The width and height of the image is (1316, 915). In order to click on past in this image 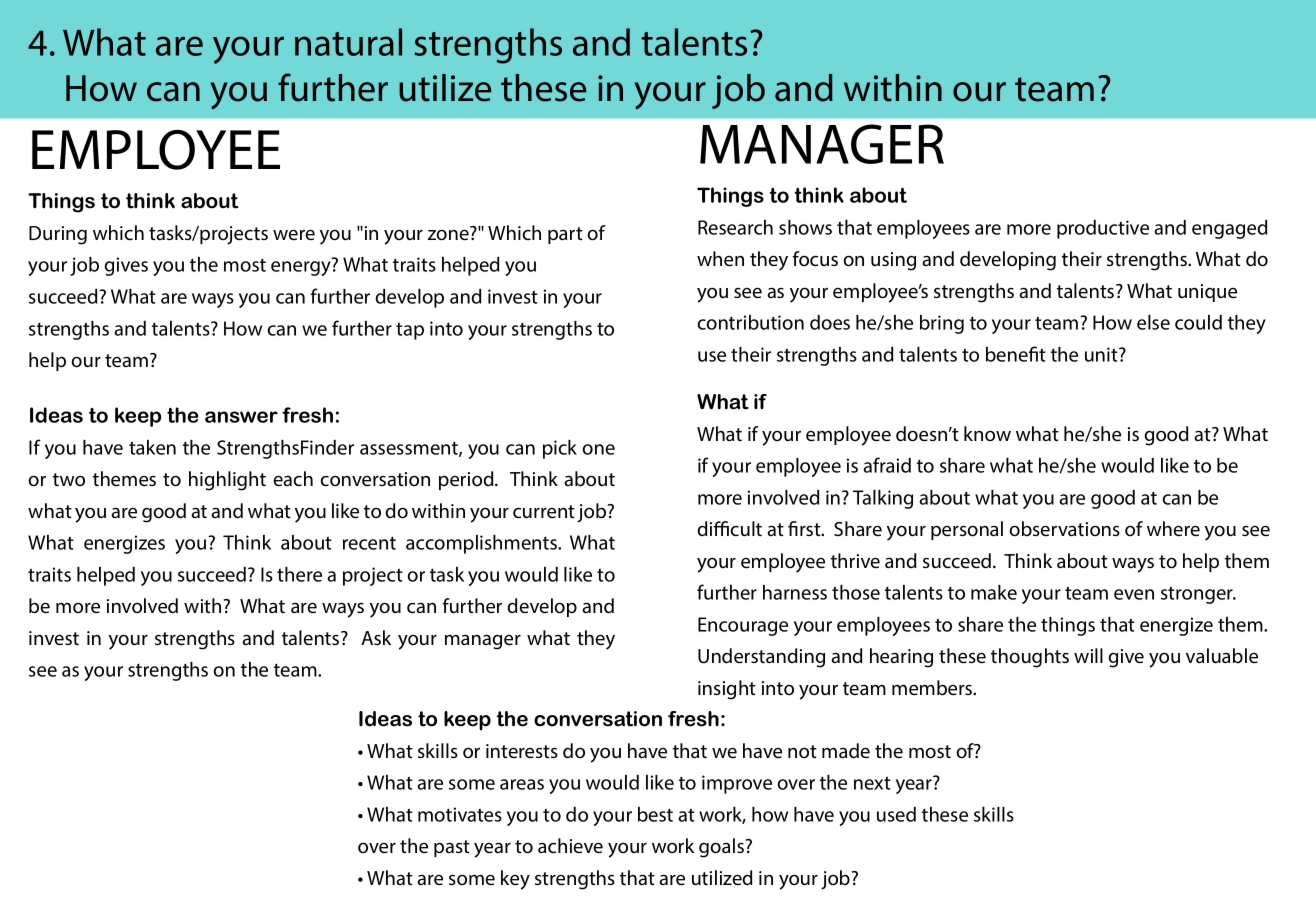, I will do `click(452, 848)`.
